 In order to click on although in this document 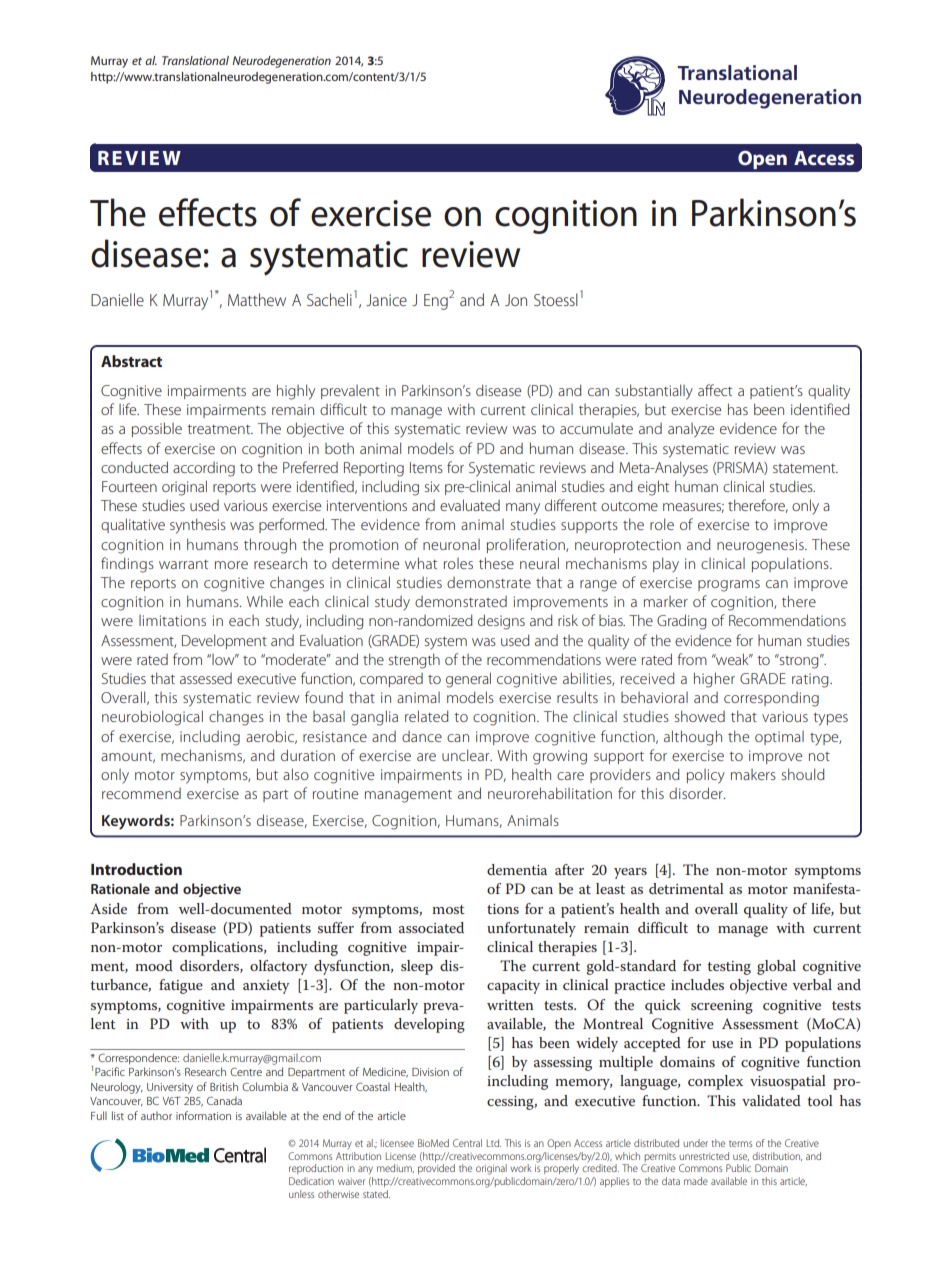, I will do `click(693, 738)`.
